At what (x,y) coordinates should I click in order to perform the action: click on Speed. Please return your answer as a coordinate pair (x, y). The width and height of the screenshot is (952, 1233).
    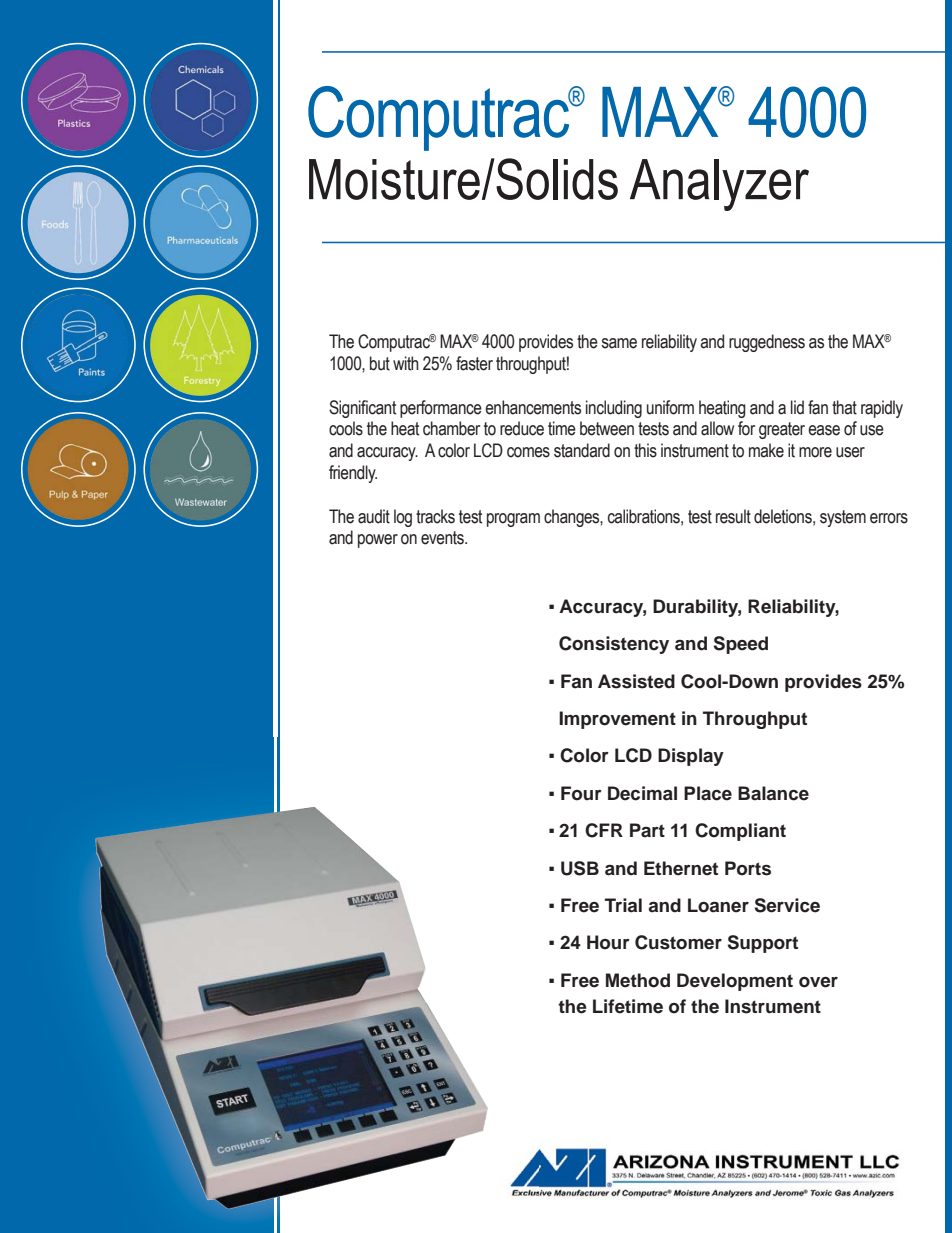
    Looking at the image, I should click on (741, 645).
